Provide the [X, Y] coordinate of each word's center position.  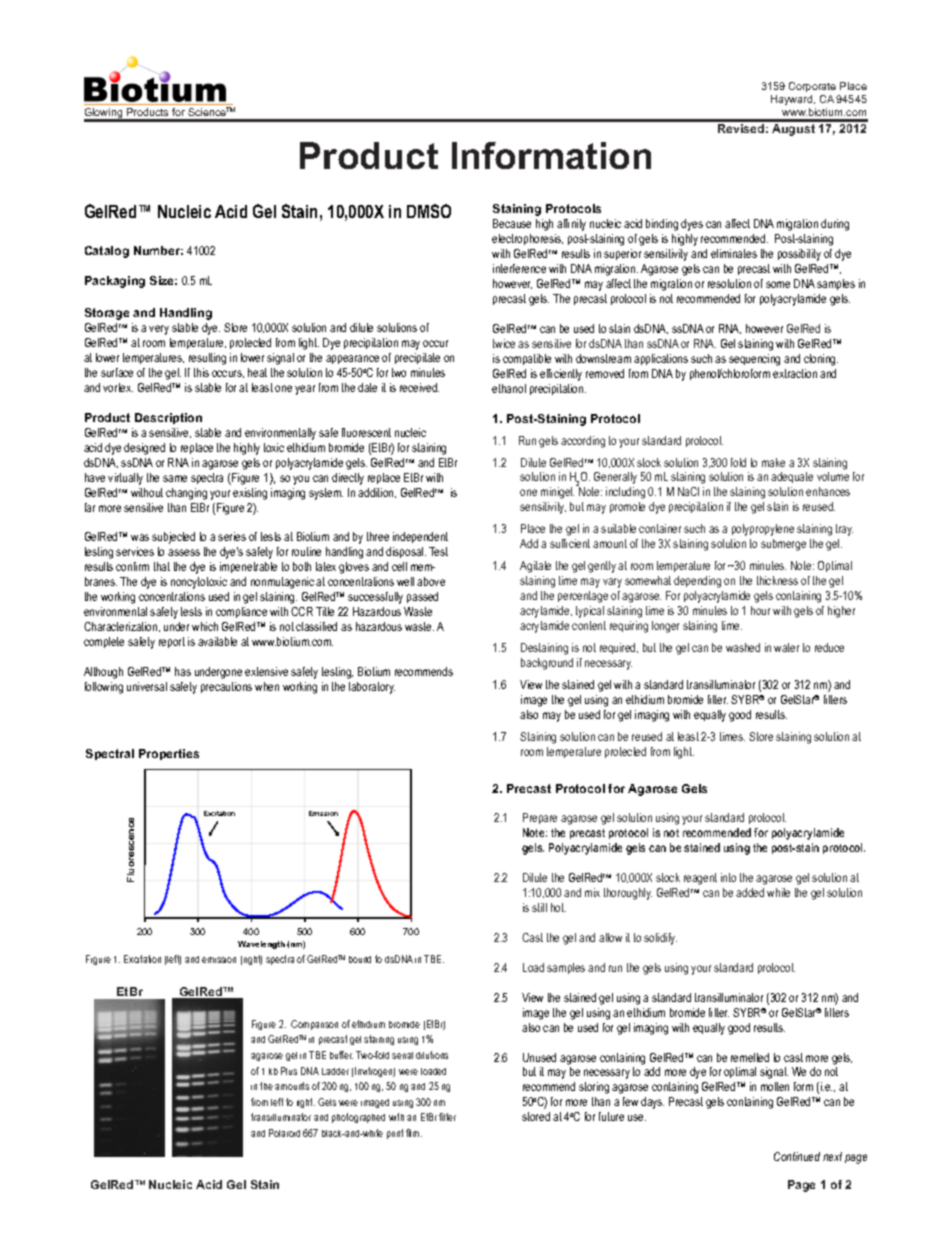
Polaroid [284, 1133]
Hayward [793, 100]
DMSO [429, 211]
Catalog [107, 252]
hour [760, 610]
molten [775, 1086]
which [205, 626]
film [414, 1133]
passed [422, 597]
